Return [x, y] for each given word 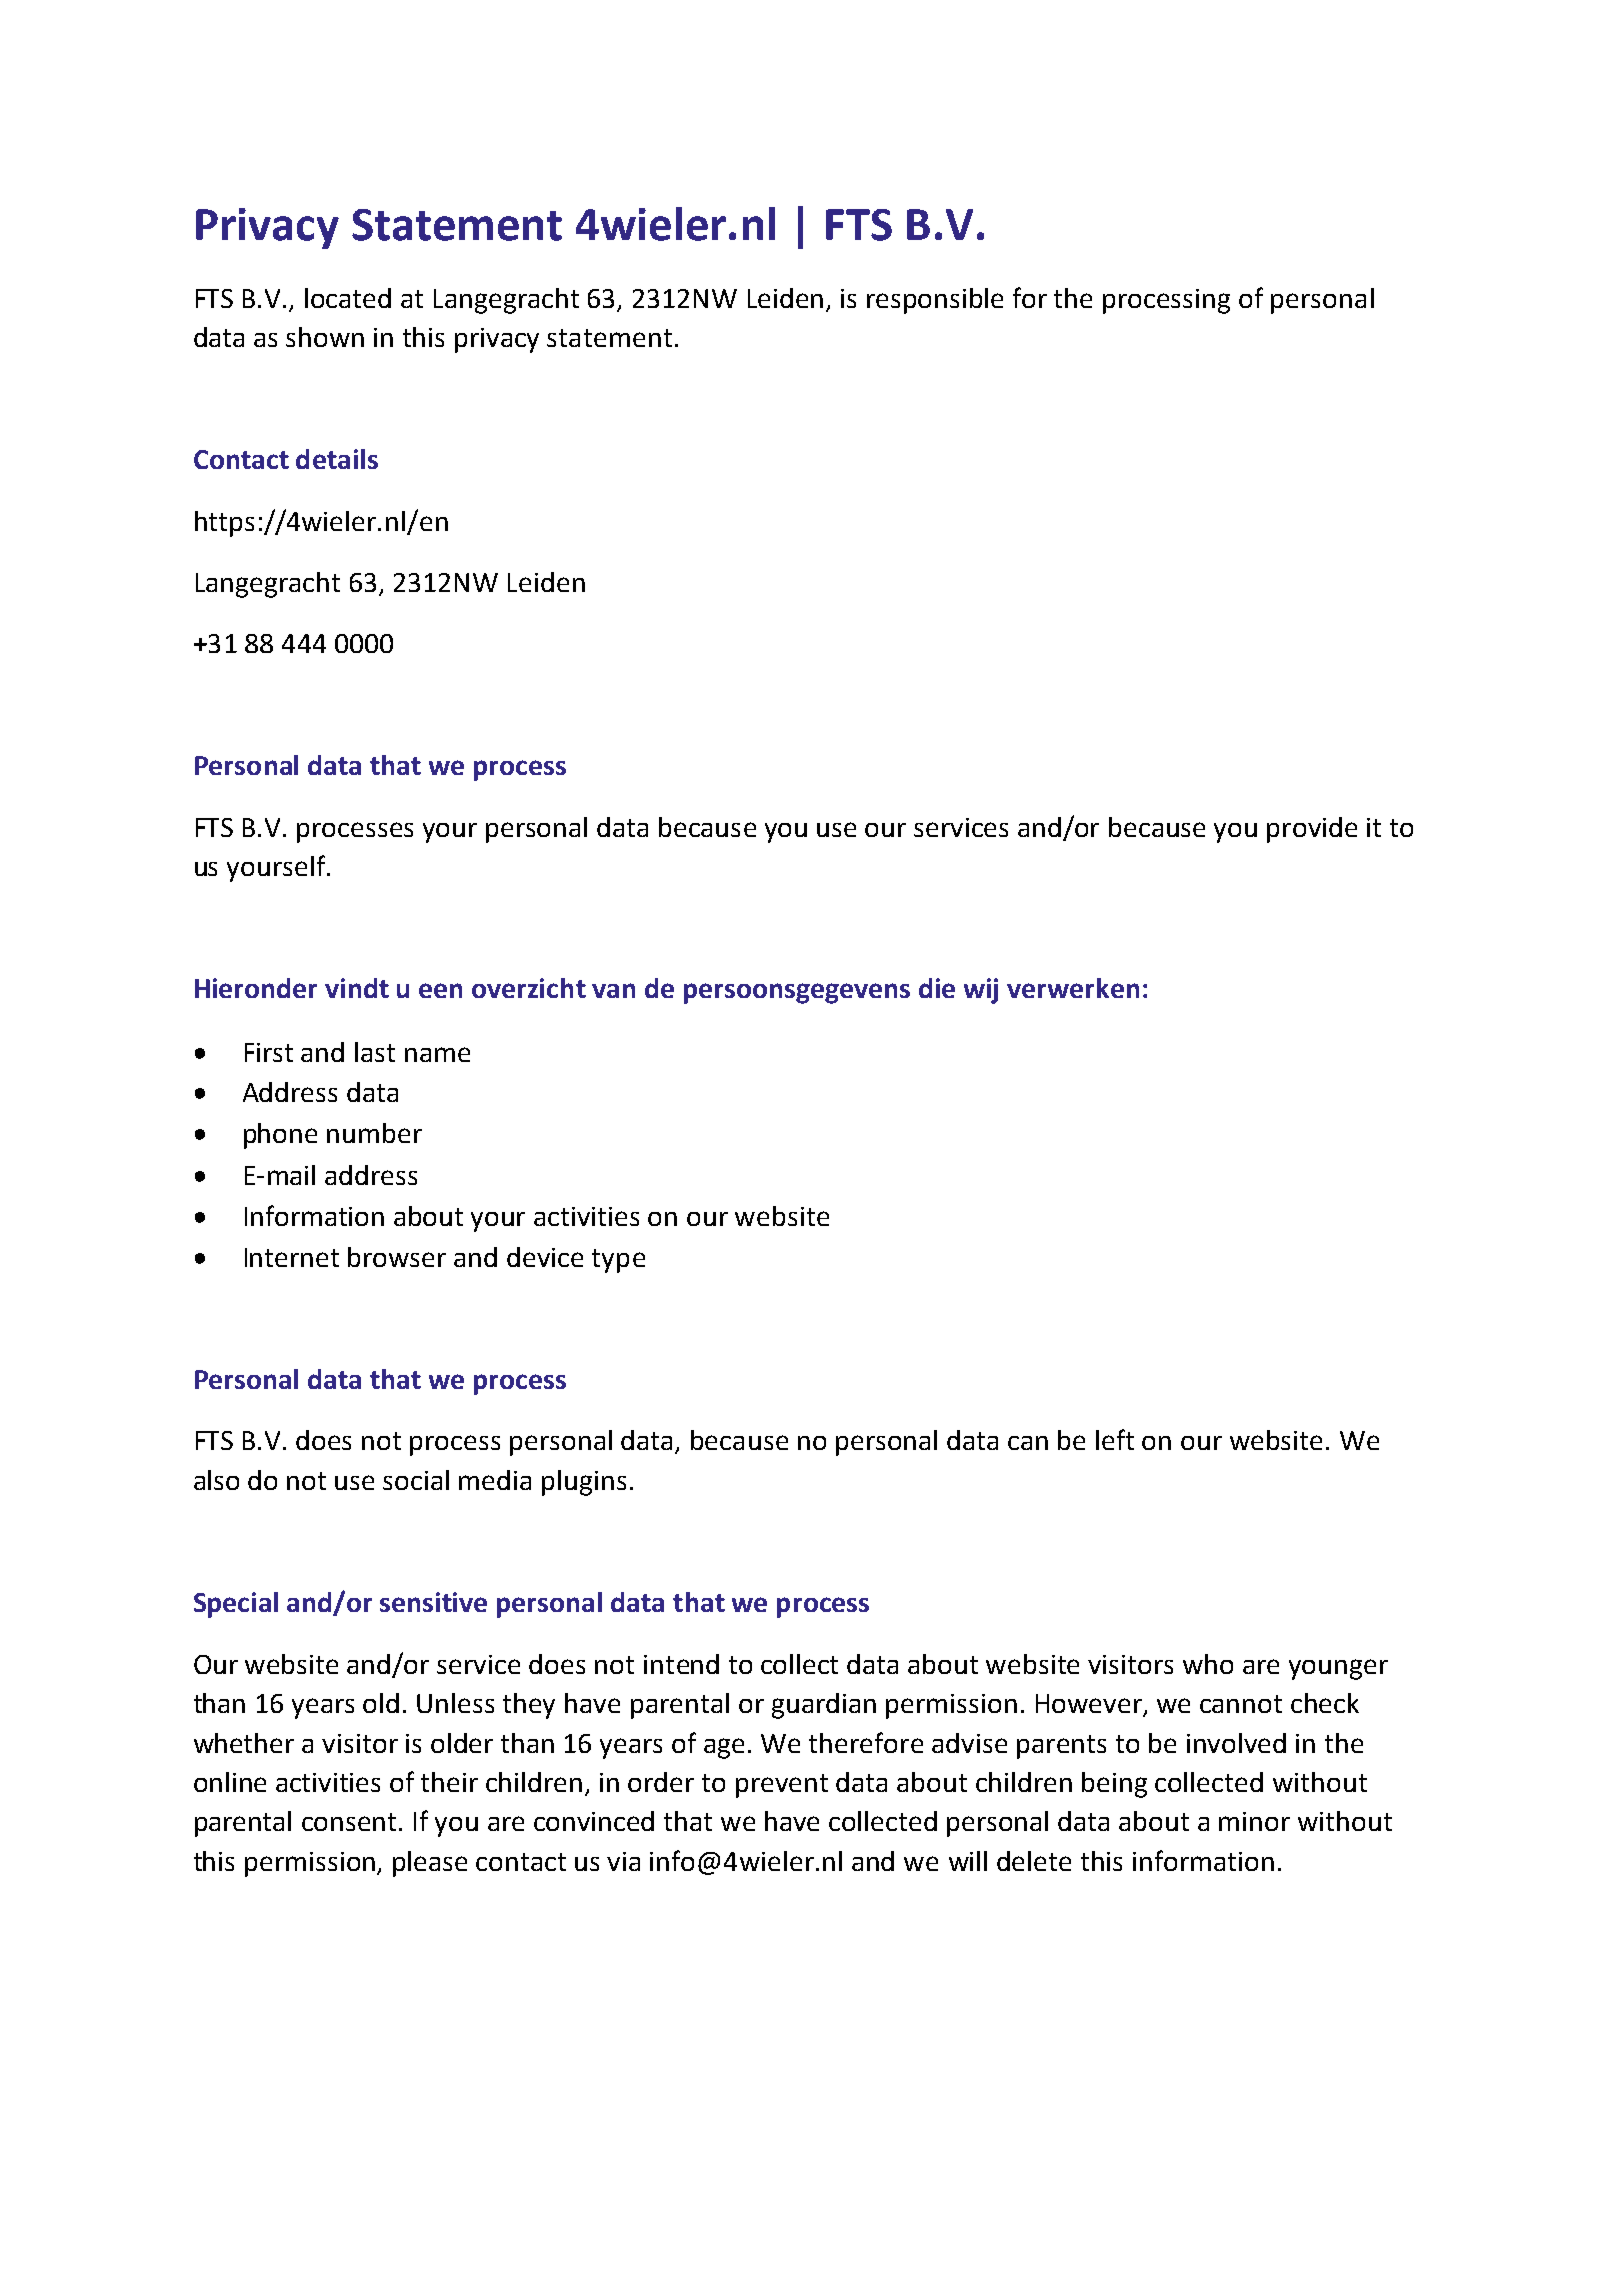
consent [351, 1822]
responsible [935, 301]
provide [1312, 830]
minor [1254, 1821]
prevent [782, 1786]
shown [325, 337]
